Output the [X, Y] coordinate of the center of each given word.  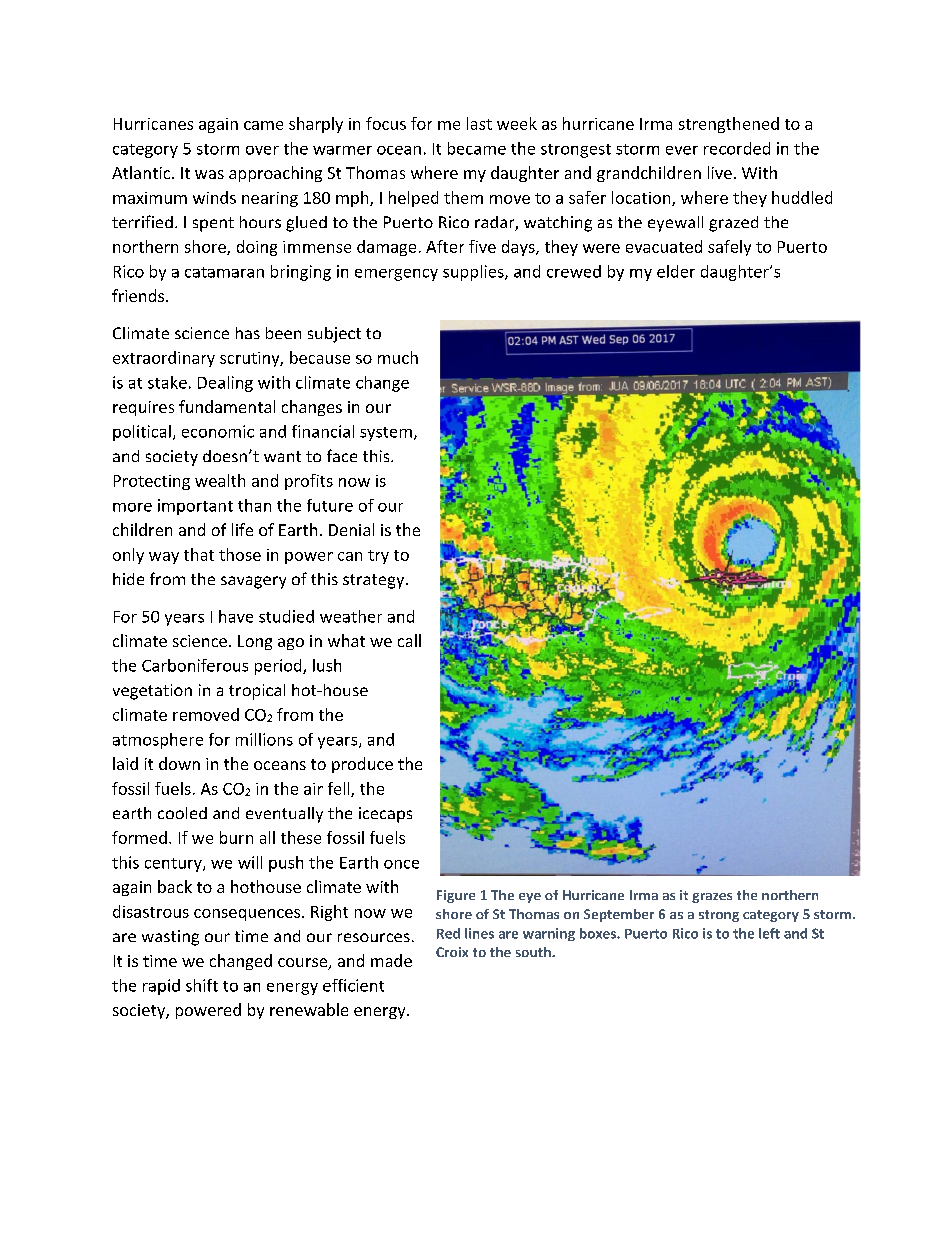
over [262, 150]
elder [676, 271]
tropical [257, 692]
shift [202, 985]
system [386, 434]
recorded [737, 148]
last [479, 123]
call [409, 640]
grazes [712, 898]
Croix [452, 952]
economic [218, 431]
